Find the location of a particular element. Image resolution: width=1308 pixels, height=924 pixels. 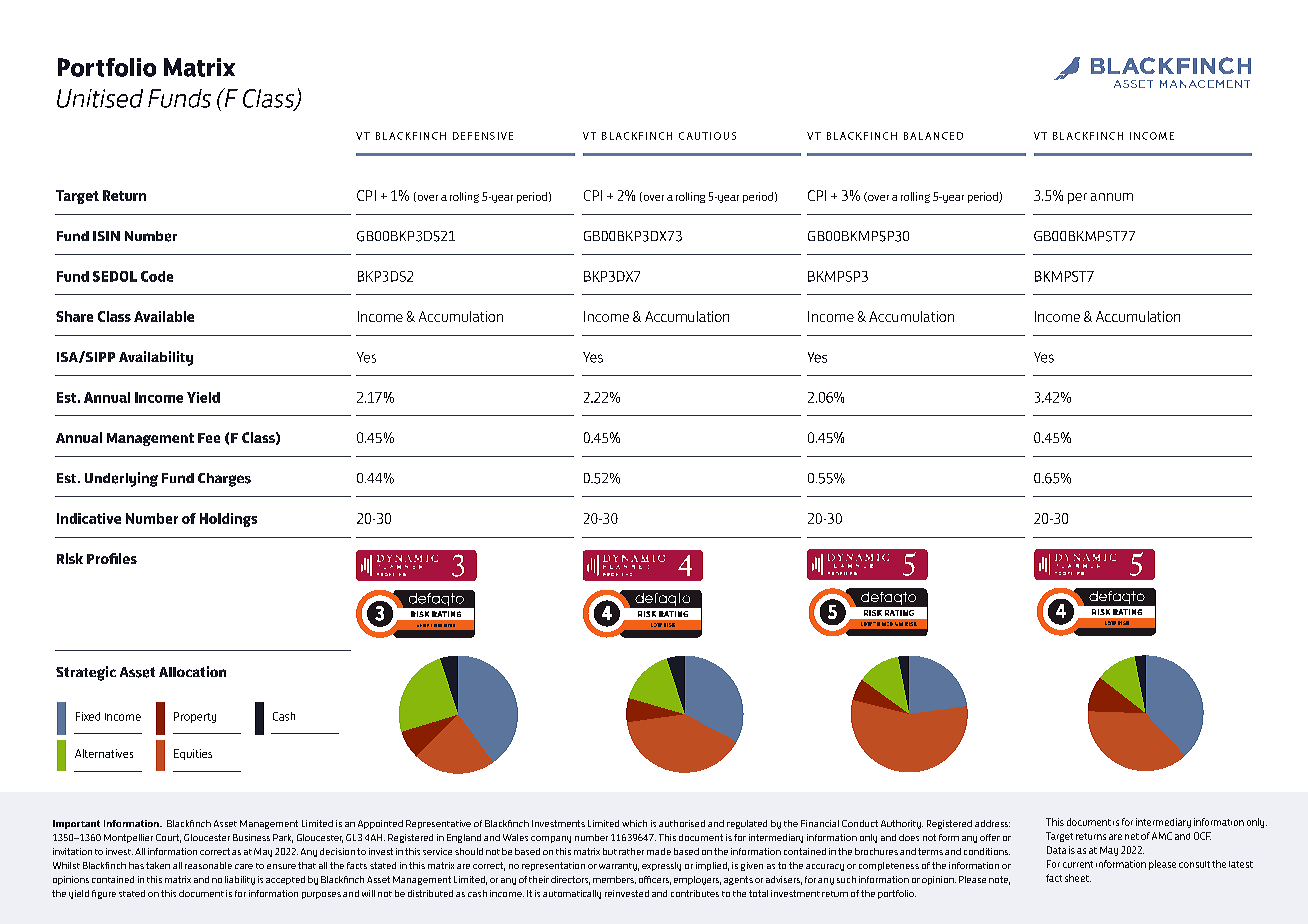

Allocation is located at coordinates (192, 671).
